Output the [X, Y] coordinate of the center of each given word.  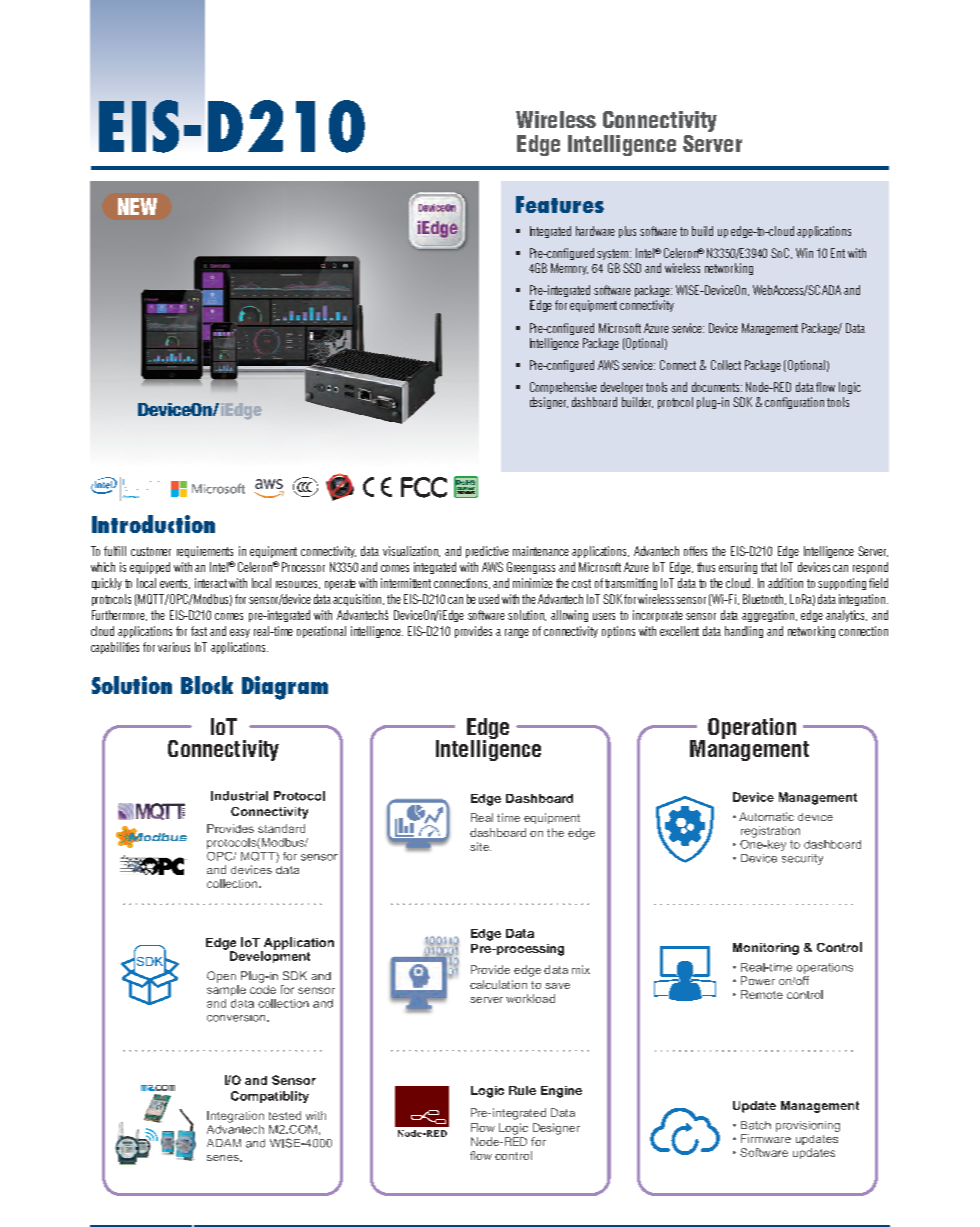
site [480, 846]
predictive [487, 552]
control [513, 1155]
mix [581, 969]
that [769, 567]
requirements [205, 552]
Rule [522, 1090]
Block [207, 685]
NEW [137, 206]
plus [627, 232]
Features [560, 204]
